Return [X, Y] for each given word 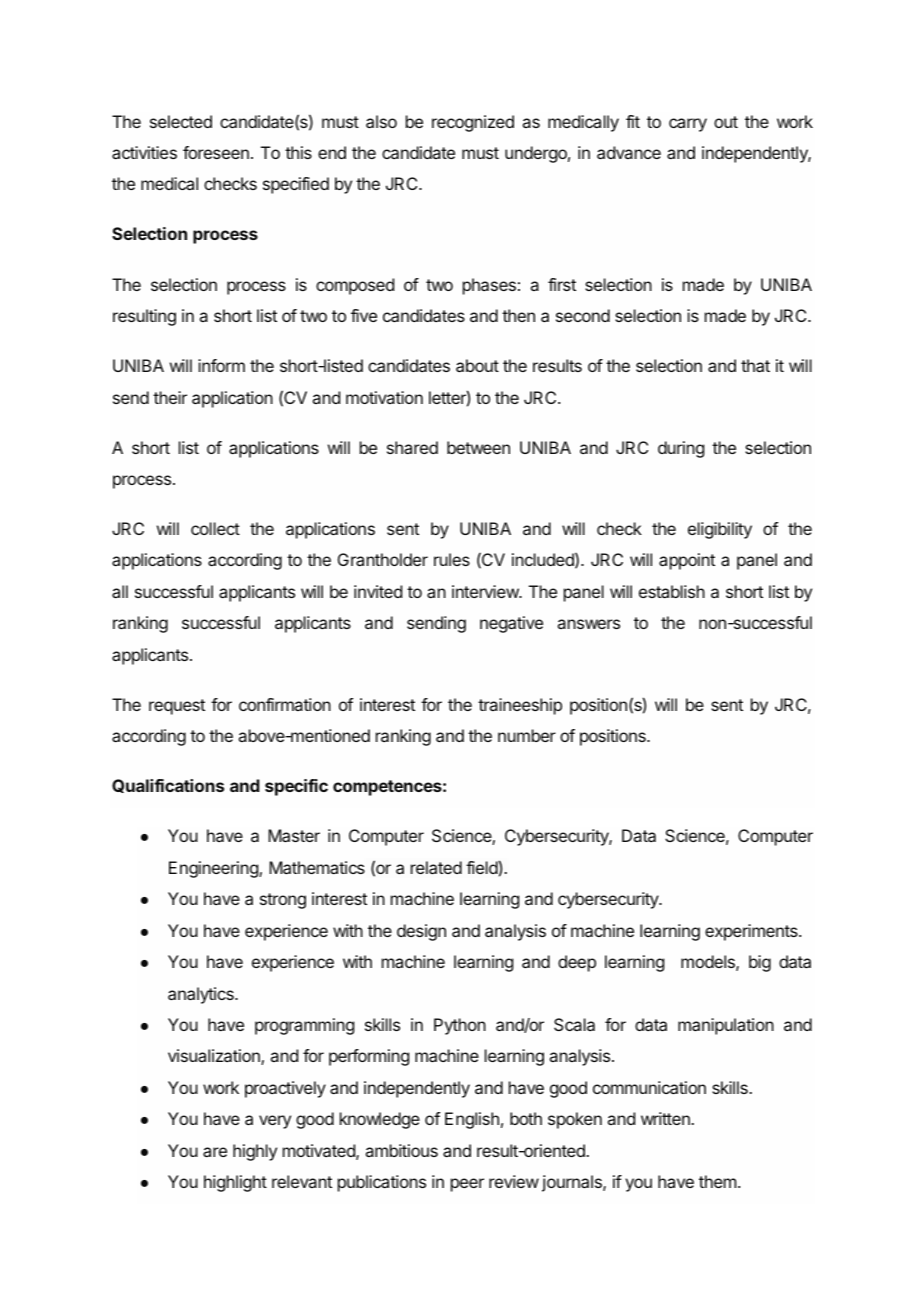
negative [511, 624]
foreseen [216, 152]
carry [688, 125]
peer [467, 1185]
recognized [473, 123]
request [177, 707]
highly [255, 1152]
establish [672, 591]
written [666, 1118]
